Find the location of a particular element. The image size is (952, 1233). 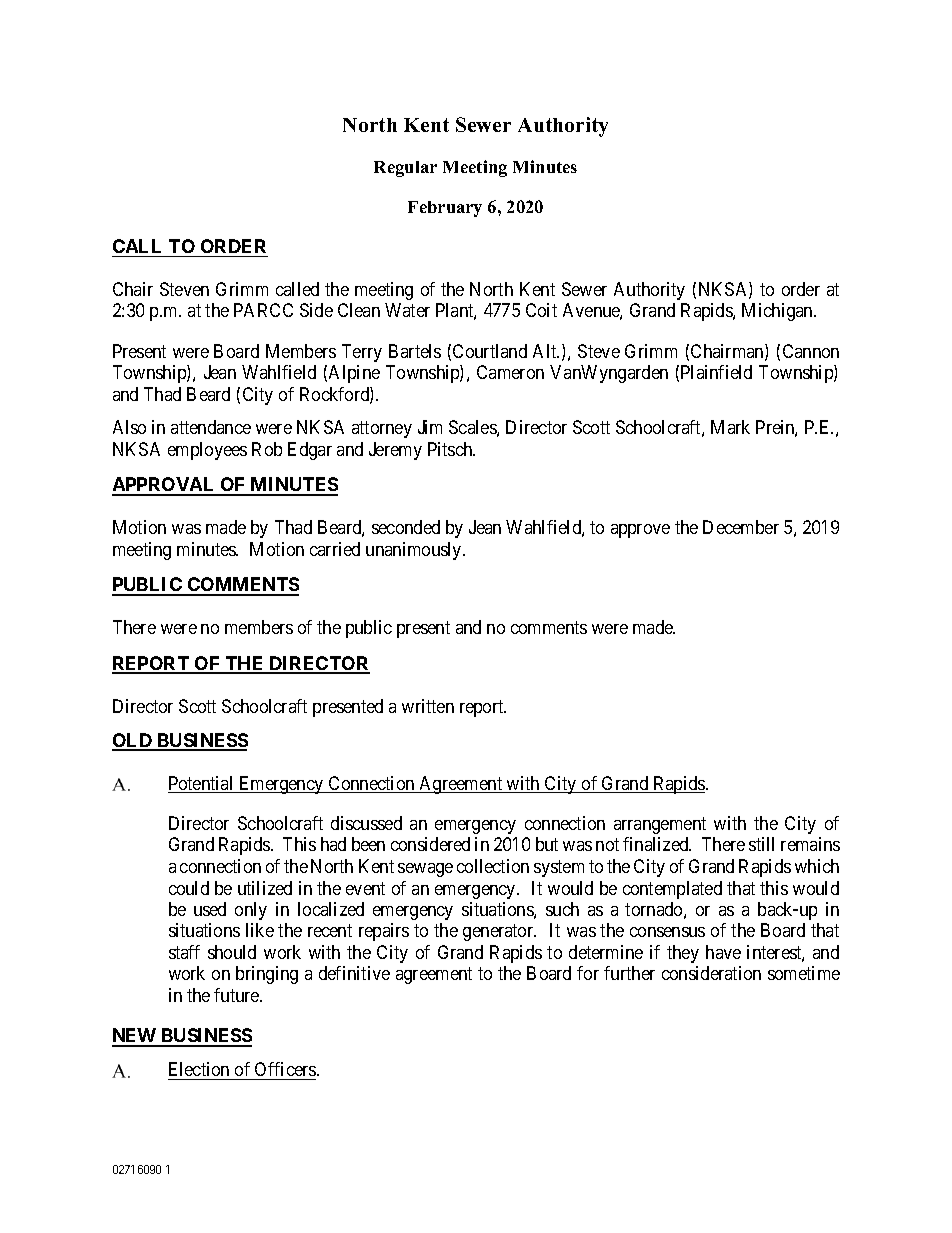

February is located at coordinates (445, 209).
